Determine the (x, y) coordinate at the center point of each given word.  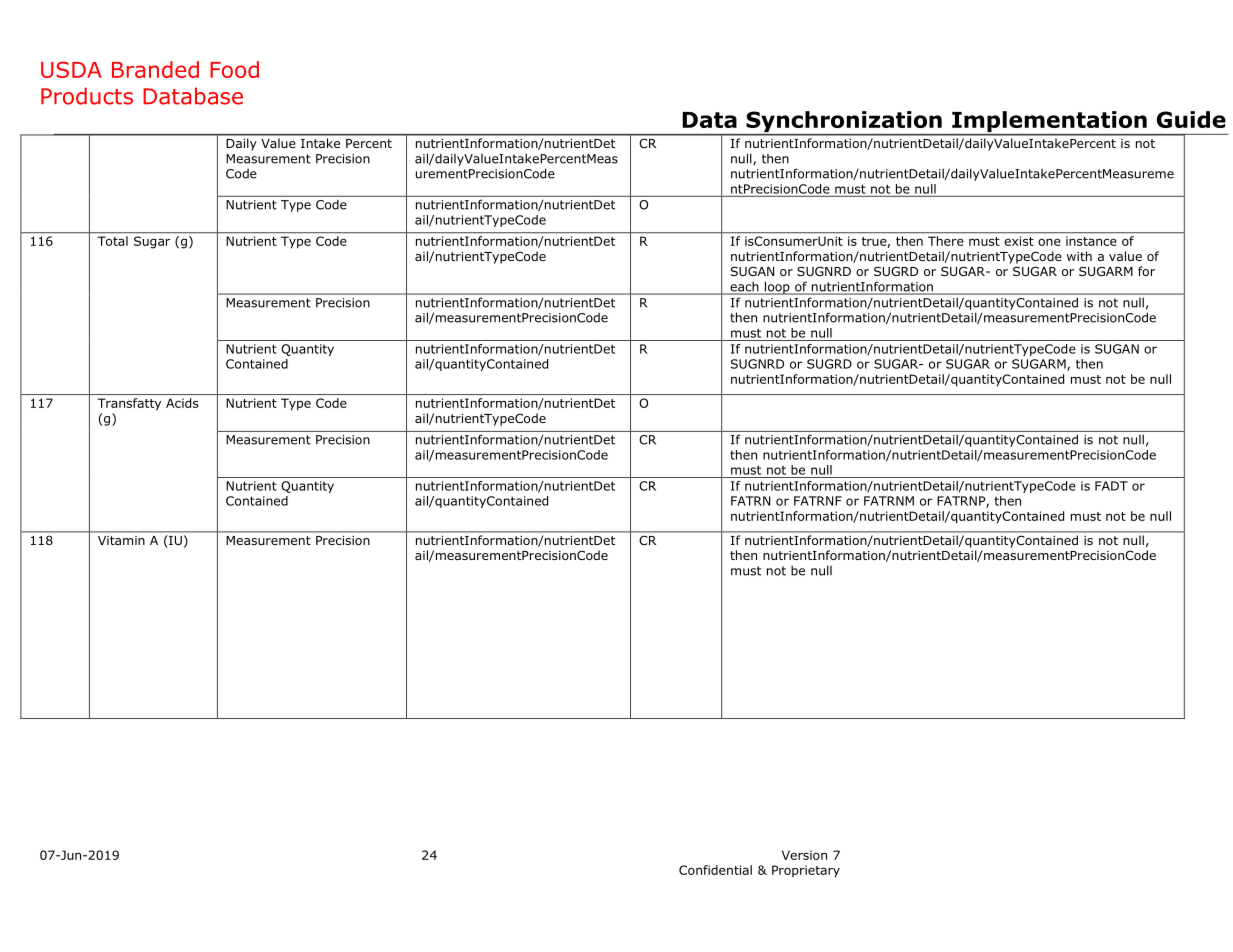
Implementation (1049, 123)
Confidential (715, 870)
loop (777, 288)
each (744, 287)
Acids (182, 403)
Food (234, 69)
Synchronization (844, 123)
